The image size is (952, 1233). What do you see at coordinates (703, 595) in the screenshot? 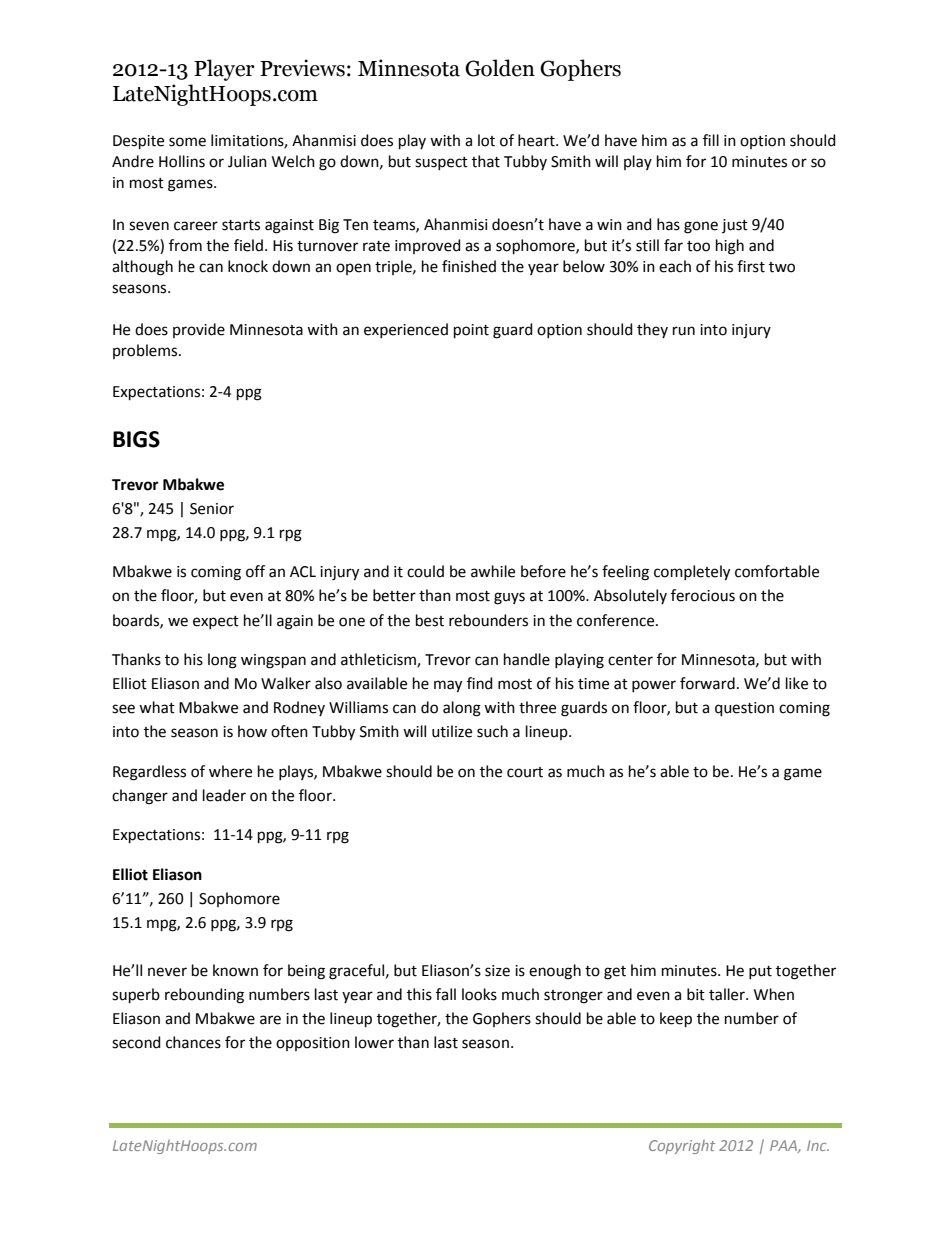
I see `ferocious` at bounding box center [703, 595].
